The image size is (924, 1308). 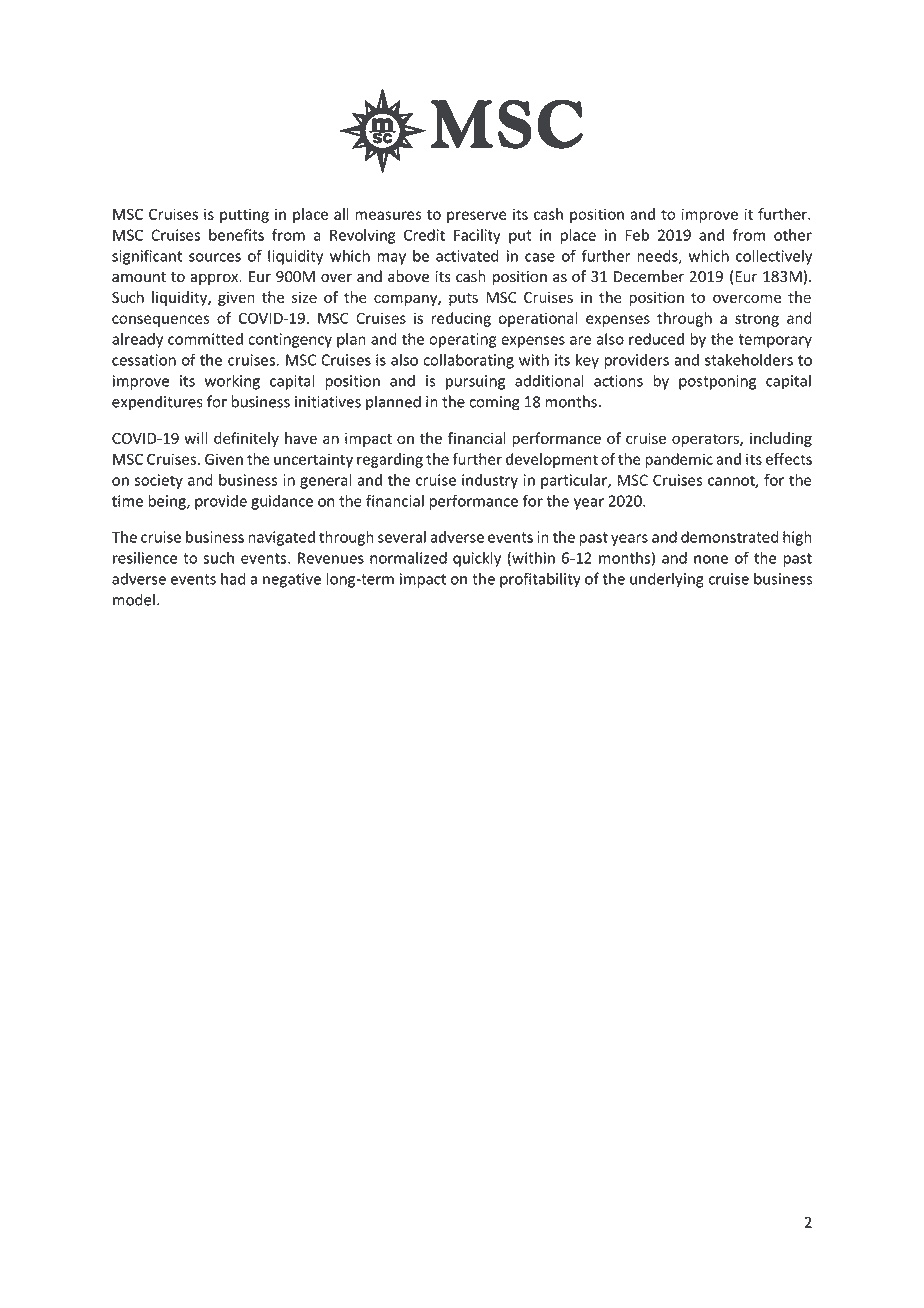 I want to click on expenditures, so click(x=157, y=403).
